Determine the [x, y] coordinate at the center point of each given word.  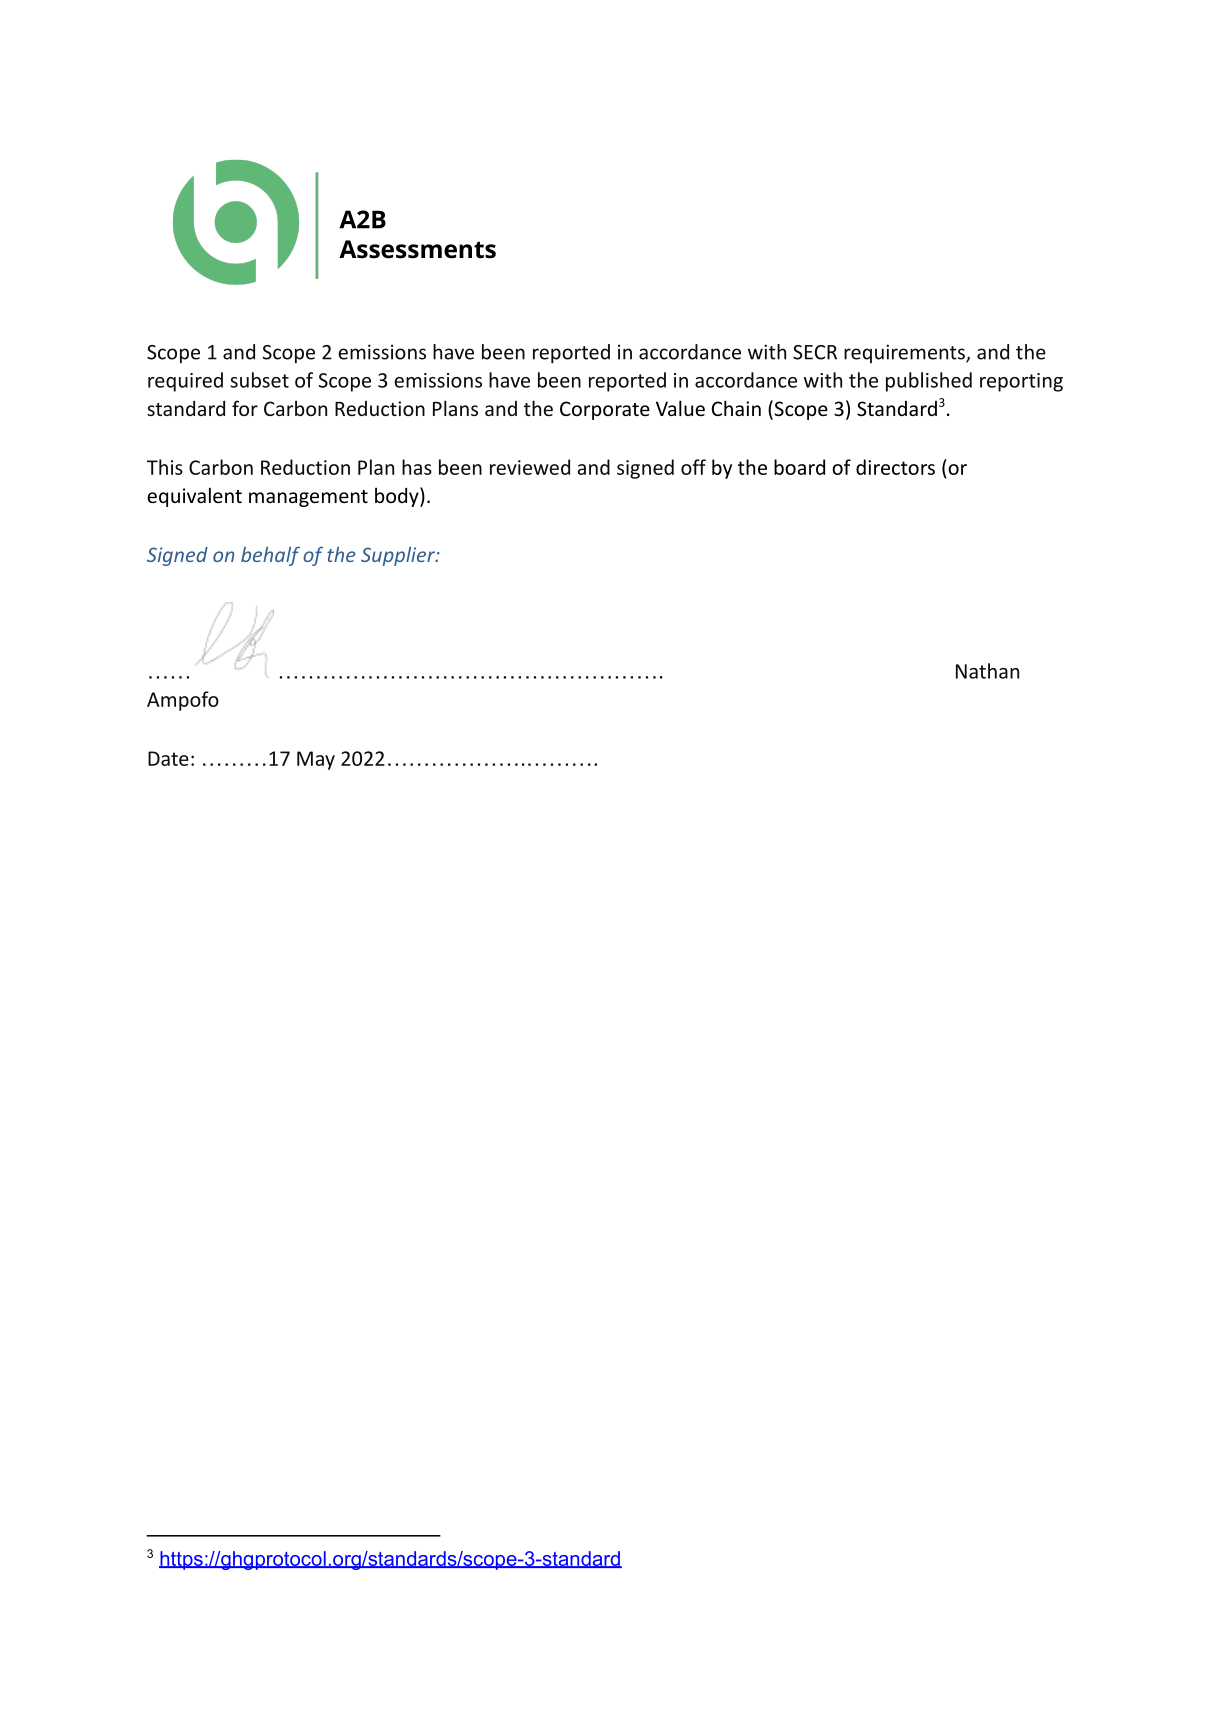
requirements [905, 353]
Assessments [417, 249]
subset [259, 380]
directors [895, 467]
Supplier [399, 556]
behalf [270, 556]
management [308, 498]
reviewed [530, 467]
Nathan [987, 671]
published [929, 382]
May [316, 760]
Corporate [605, 410]
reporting [1021, 382]
